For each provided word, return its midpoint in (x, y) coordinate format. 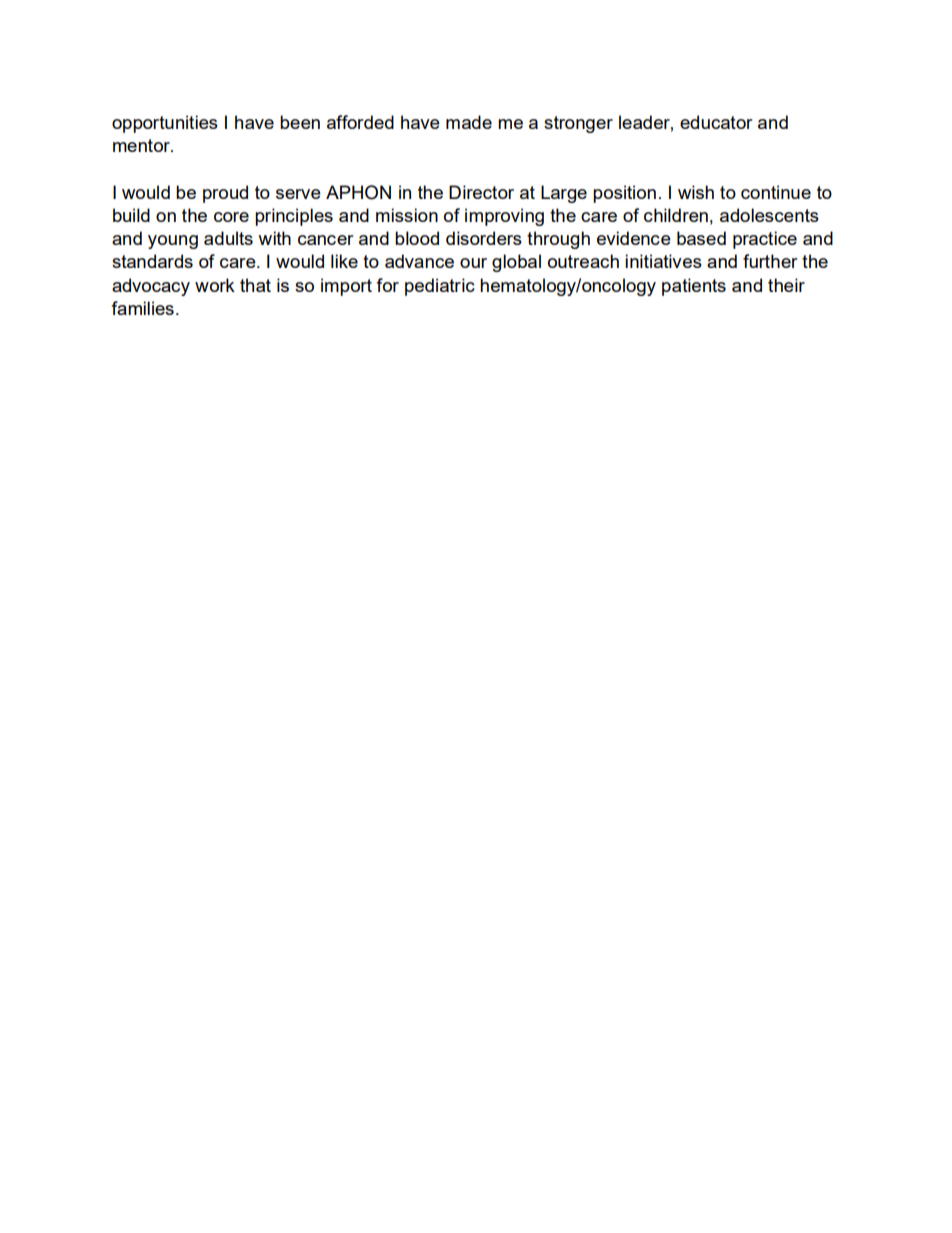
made (469, 122)
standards (152, 261)
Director (481, 192)
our (473, 263)
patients (694, 287)
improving (504, 217)
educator (716, 122)
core (231, 217)
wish (696, 192)
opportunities (165, 124)
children (676, 215)
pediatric (440, 287)
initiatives (663, 261)
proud (225, 194)
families (142, 308)
